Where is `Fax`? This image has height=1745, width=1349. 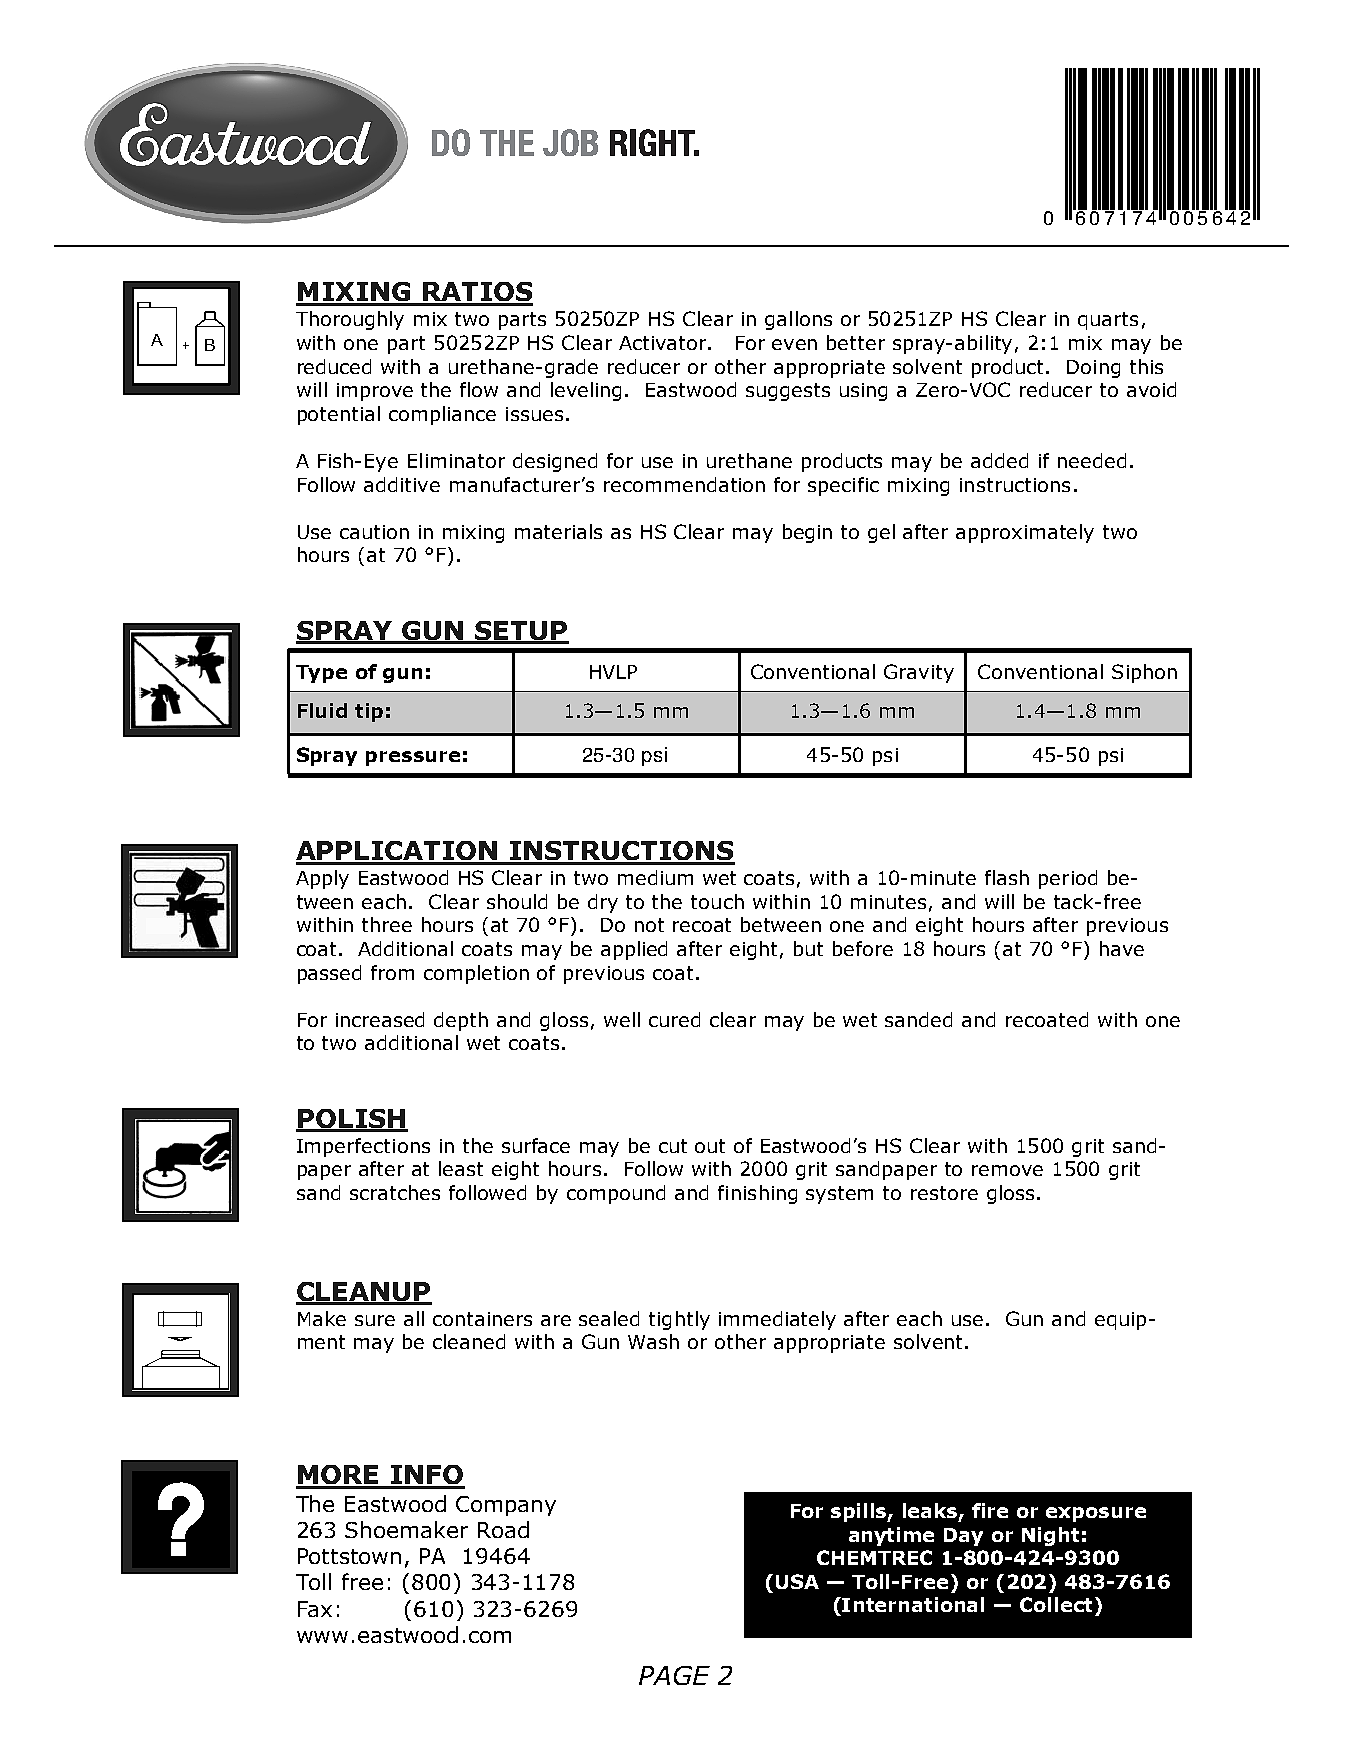
Fax is located at coordinates (315, 1609).
